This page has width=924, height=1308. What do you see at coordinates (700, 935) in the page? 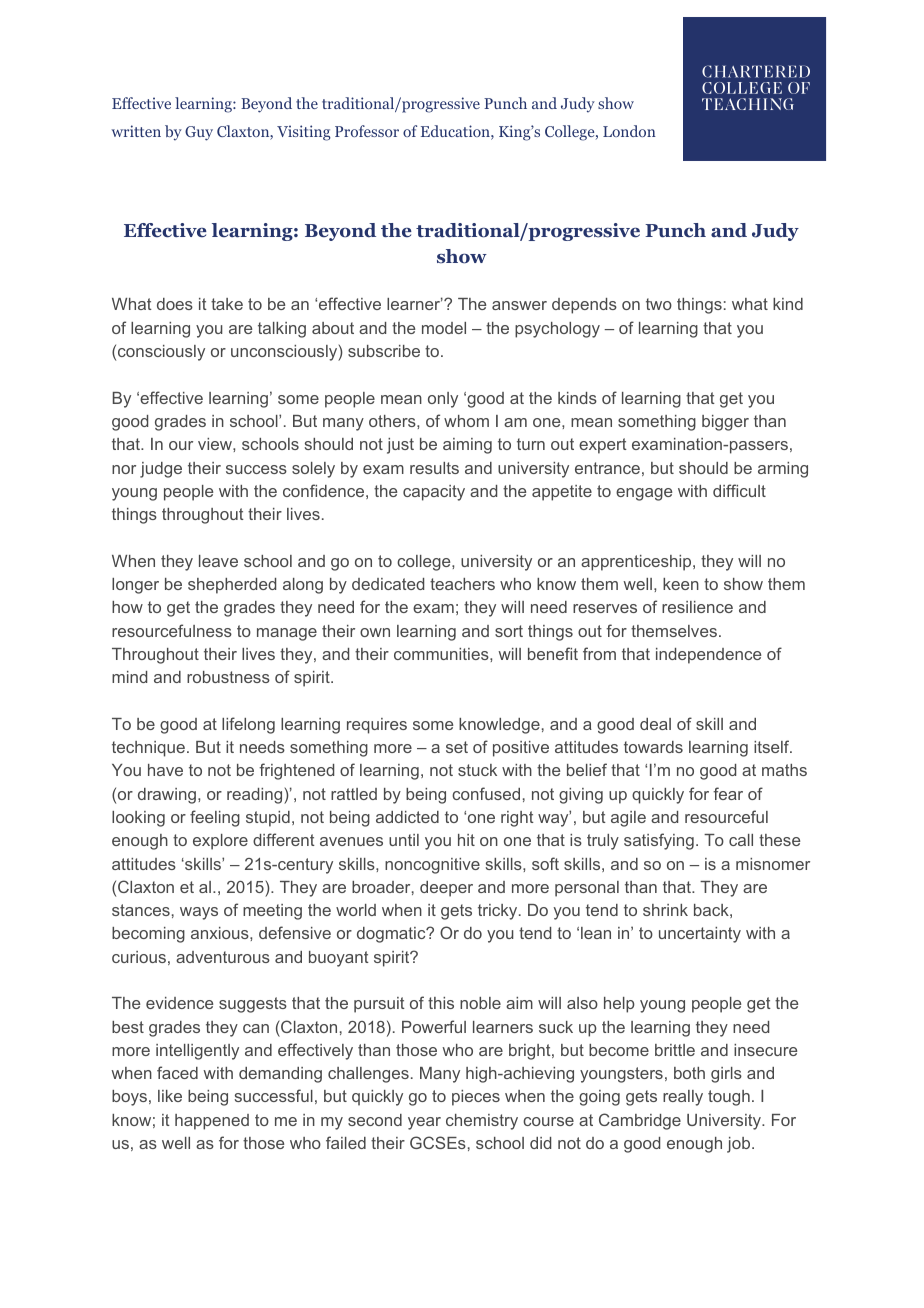
I see `uncertainty` at bounding box center [700, 935].
